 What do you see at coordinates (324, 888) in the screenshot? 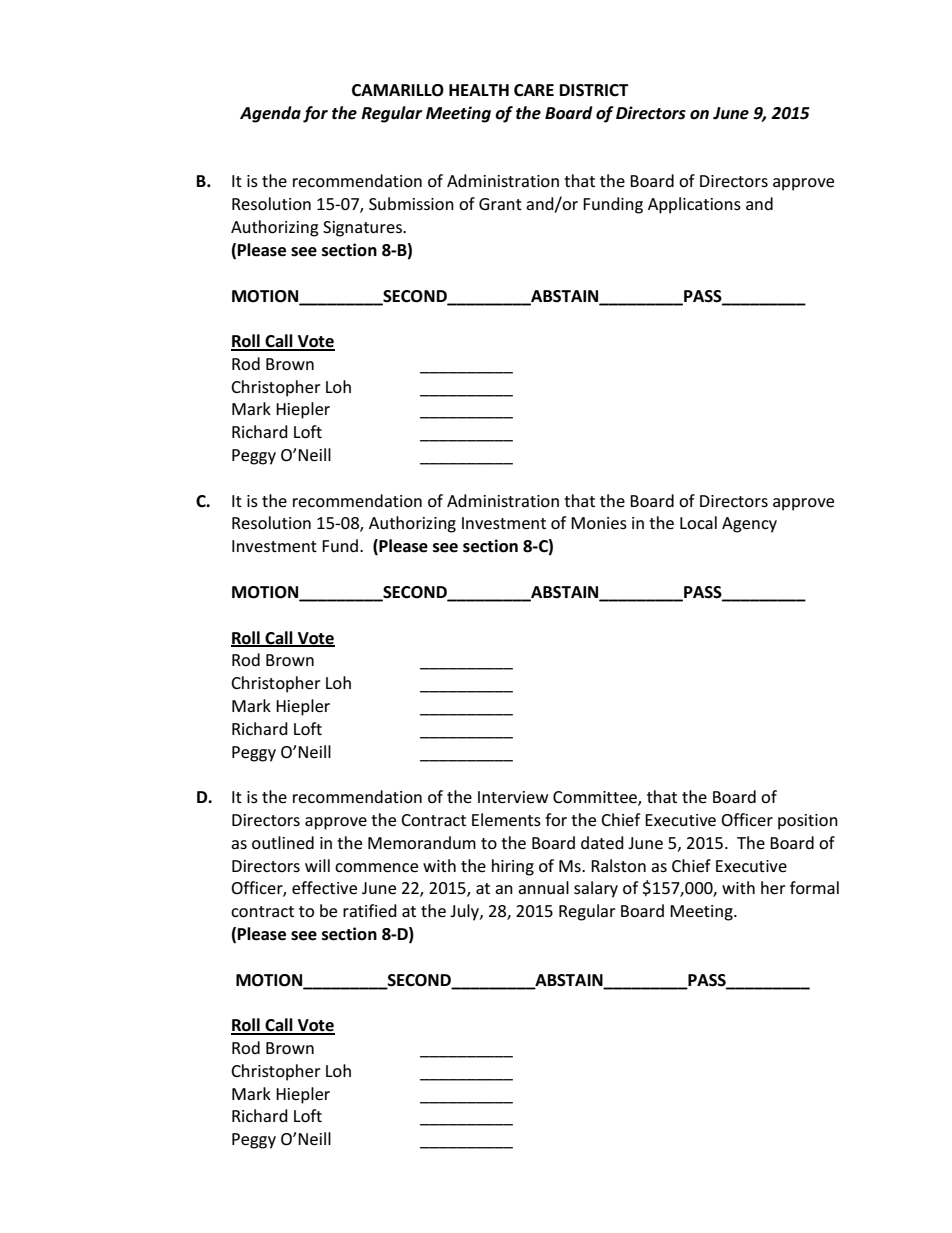
I see `effective` at bounding box center [324, 888].
